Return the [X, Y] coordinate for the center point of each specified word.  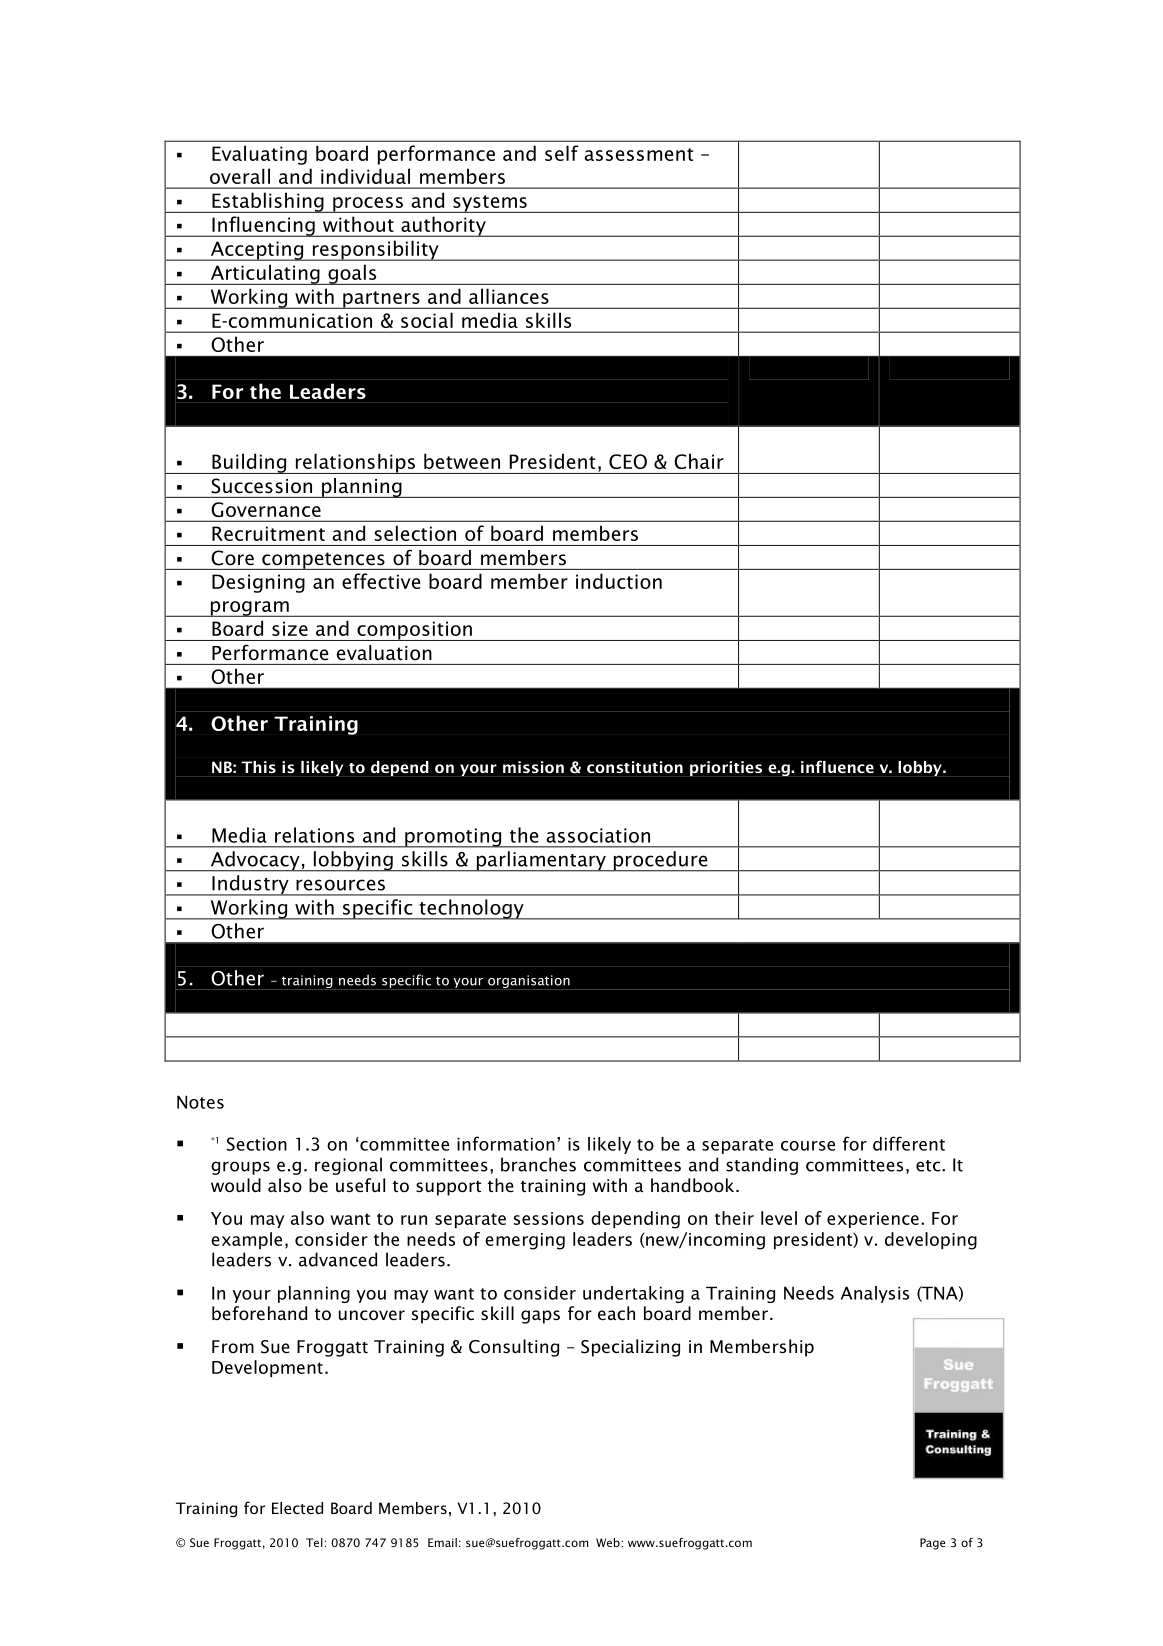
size [290, 628]
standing [762, 1166]
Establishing [268, 202]
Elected [297, 1508]
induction [619, 581]
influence [837, 766]
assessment [639, 154]
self [562, 153]
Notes [200, 1102]
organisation [529, 982]
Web [609, 1542]
